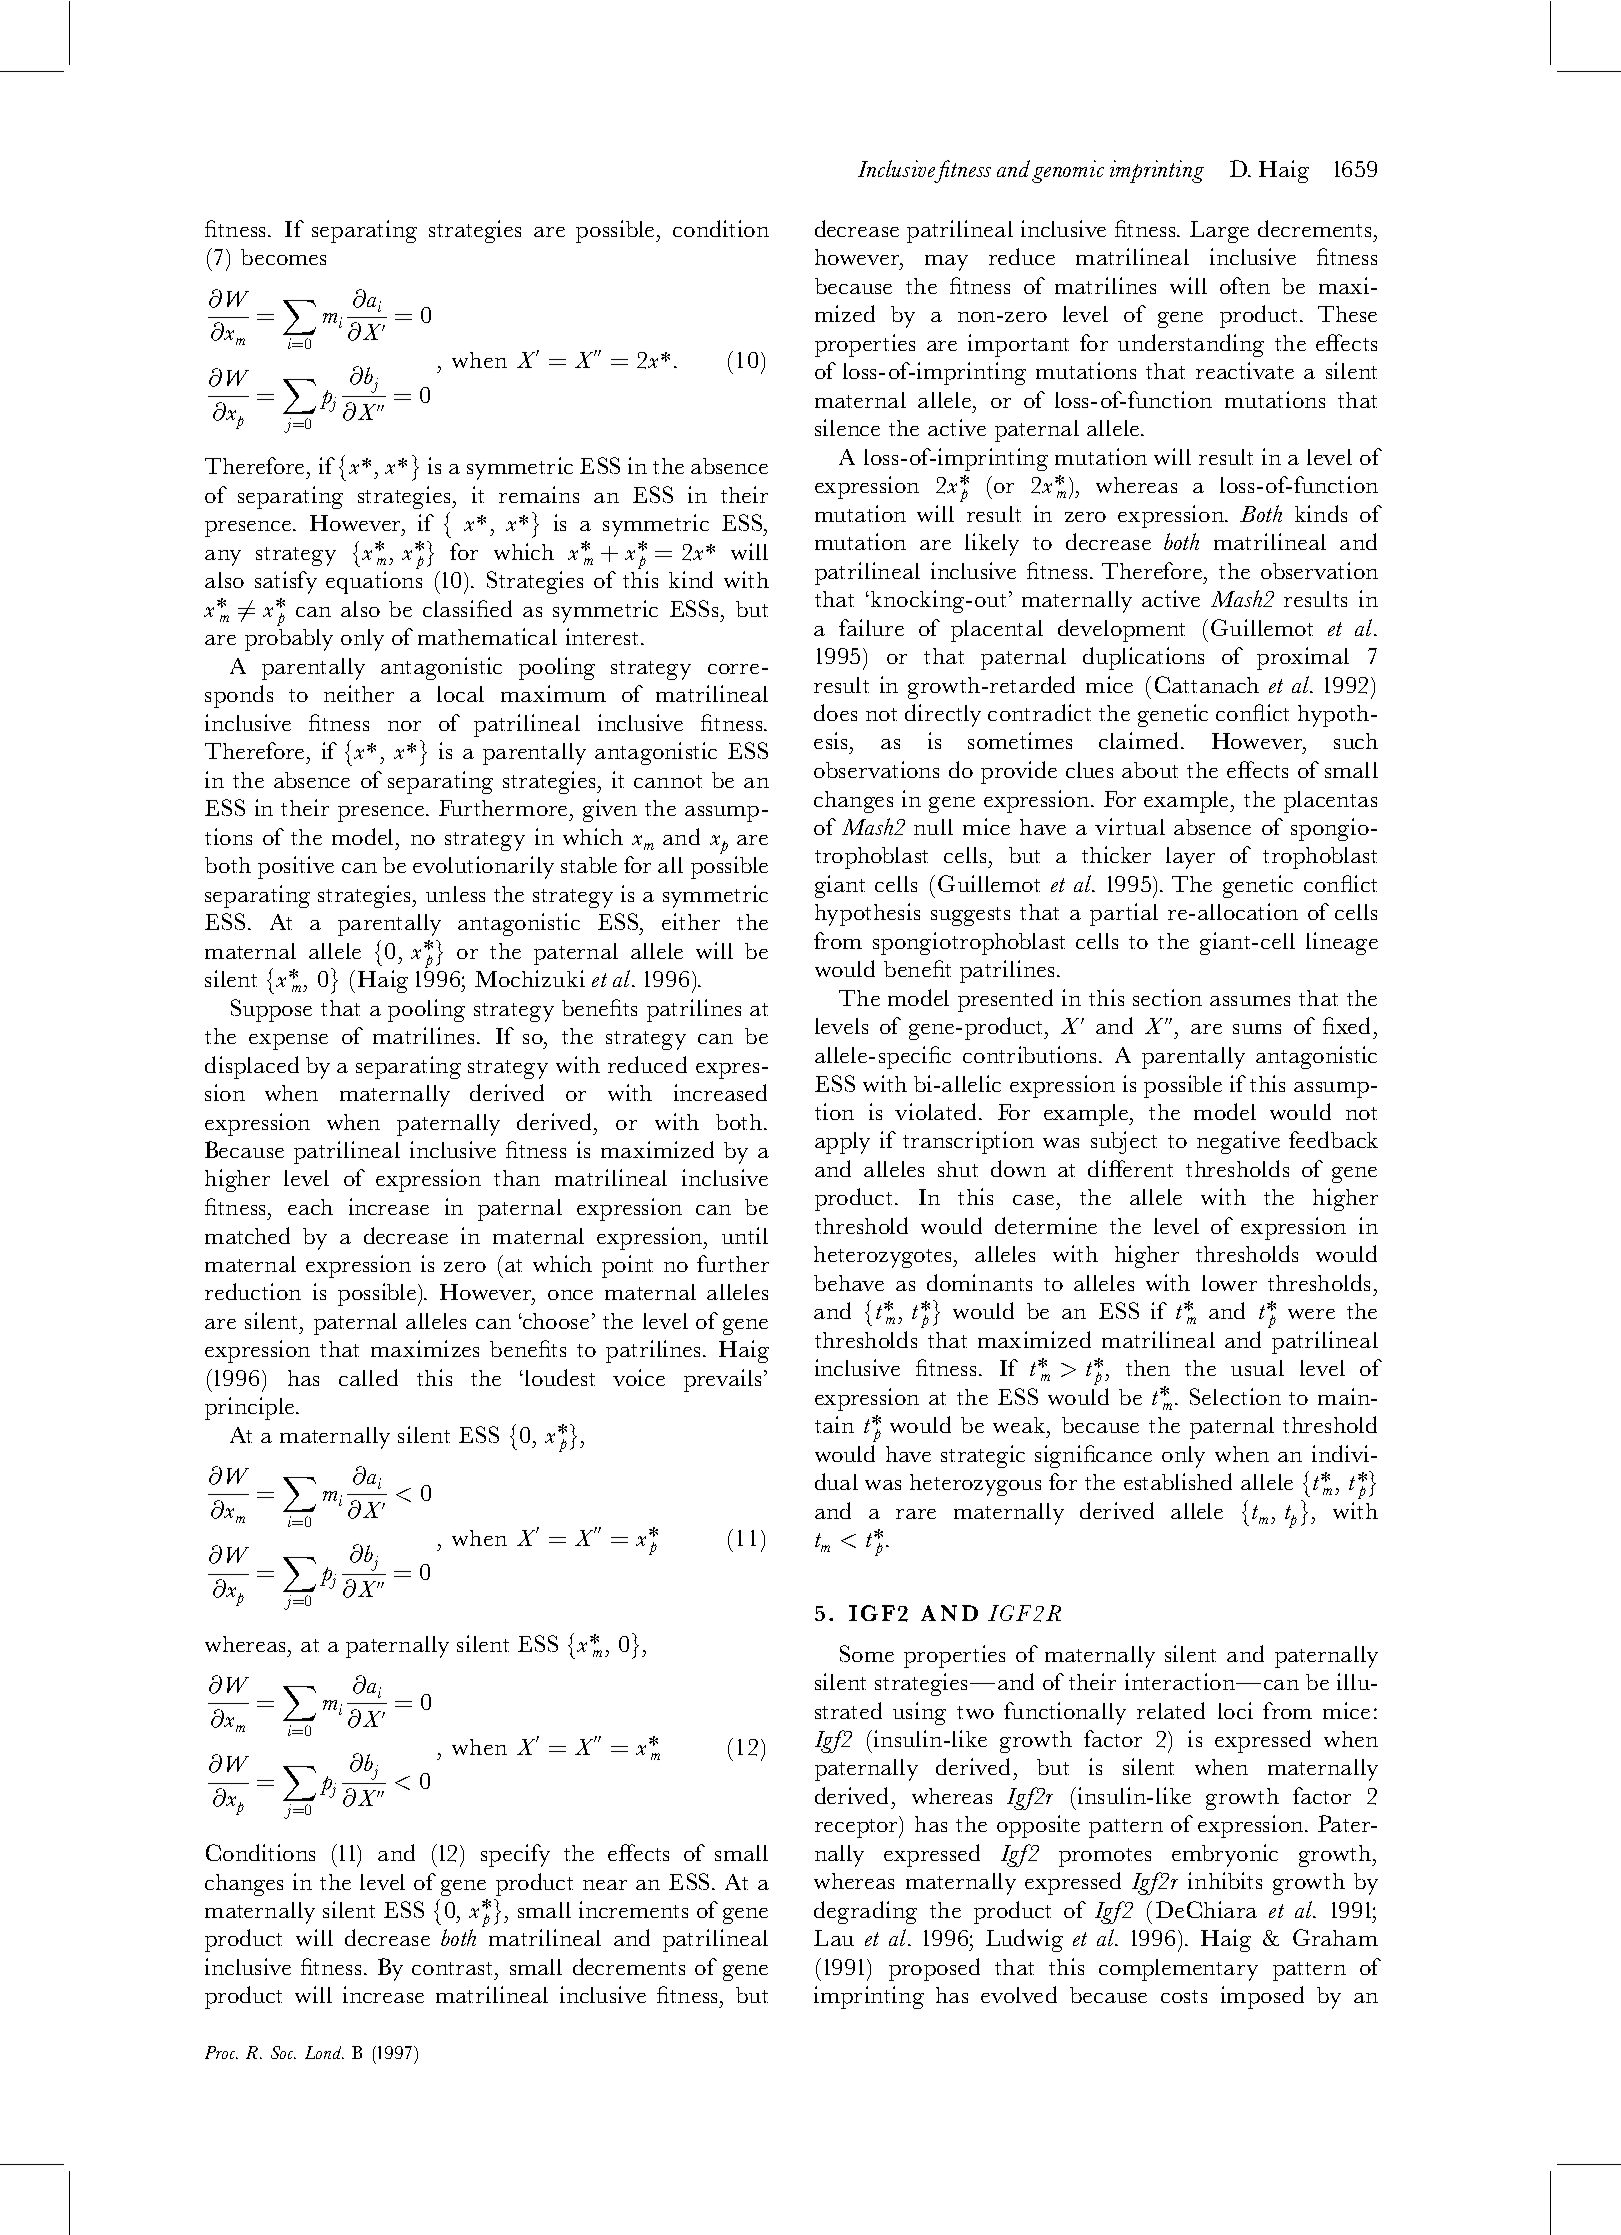  What do you see at coordinates (1238, 1142) in the image?
I see `negative` at bounding box center [1238, 1142].
